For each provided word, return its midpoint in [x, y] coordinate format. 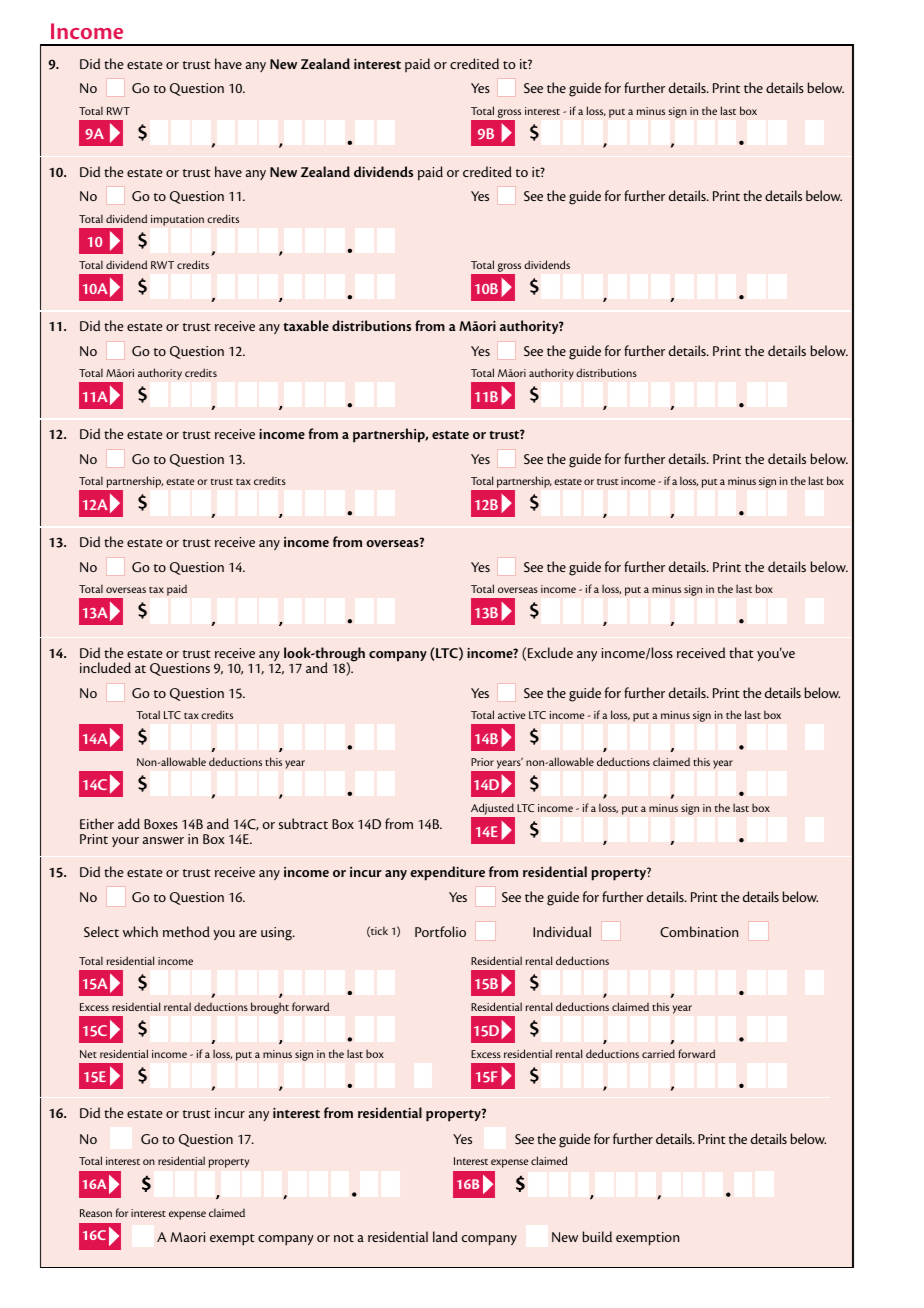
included [105, 667]
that [741, 652]
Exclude [550, 652]
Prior [482, 762]
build [597, 1236]
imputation [177, 220]
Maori [187, 1237]
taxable [306, 325]
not [344, 1238]
